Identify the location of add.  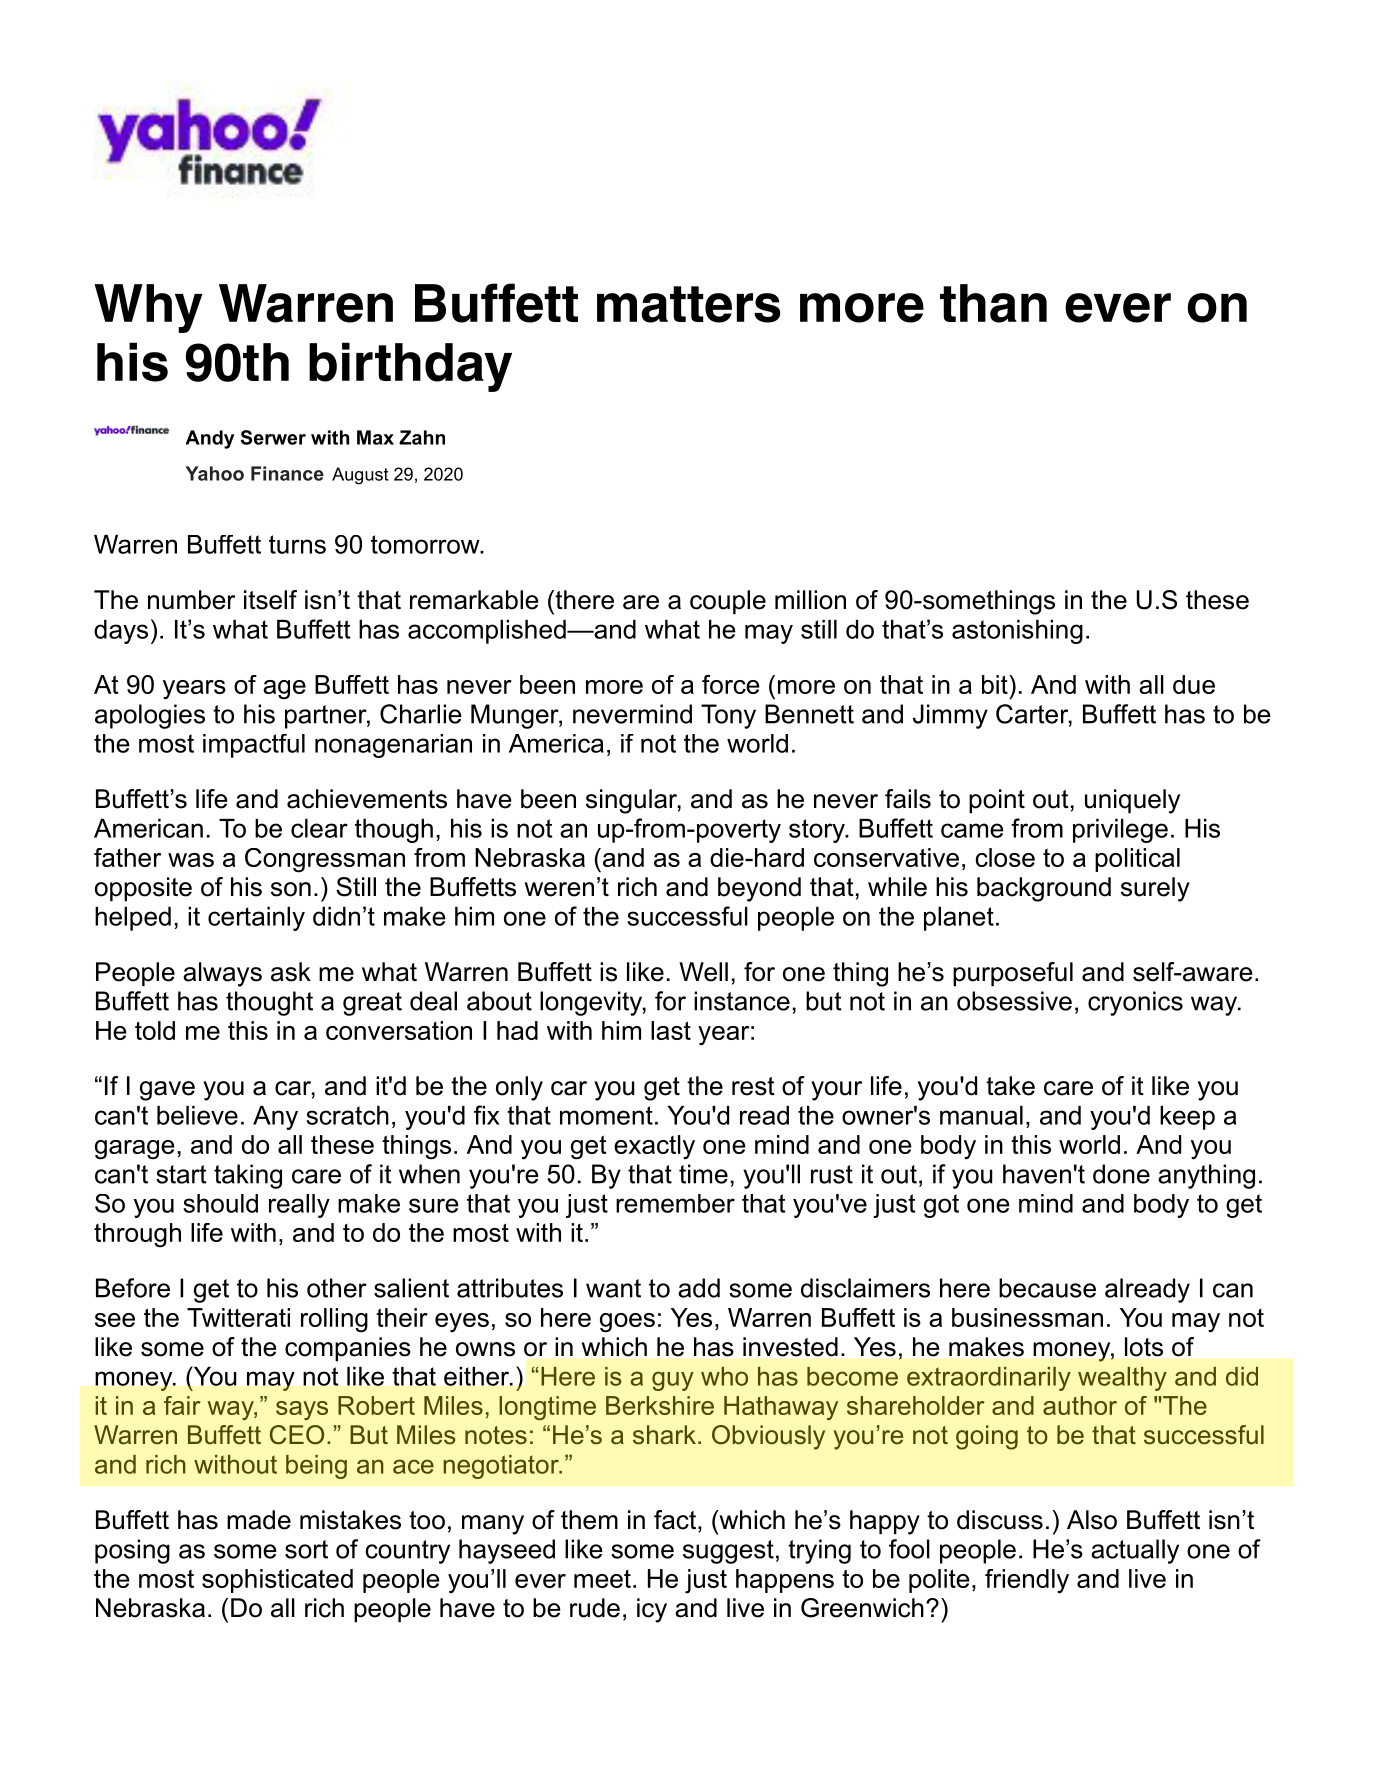
(699, 1288).
